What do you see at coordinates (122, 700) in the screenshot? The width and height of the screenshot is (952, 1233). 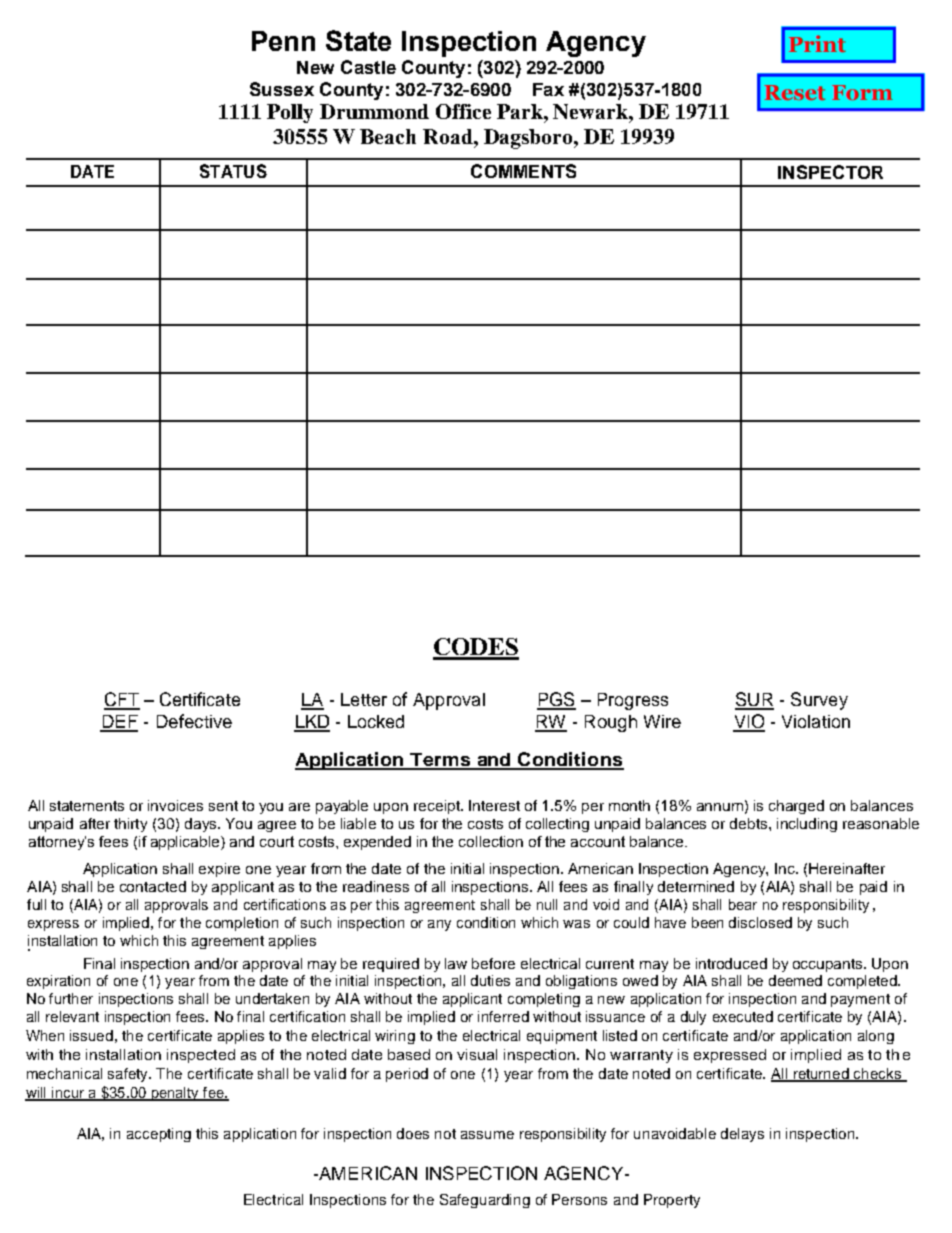 I see `CFT` at bounding box center [122, 700].
